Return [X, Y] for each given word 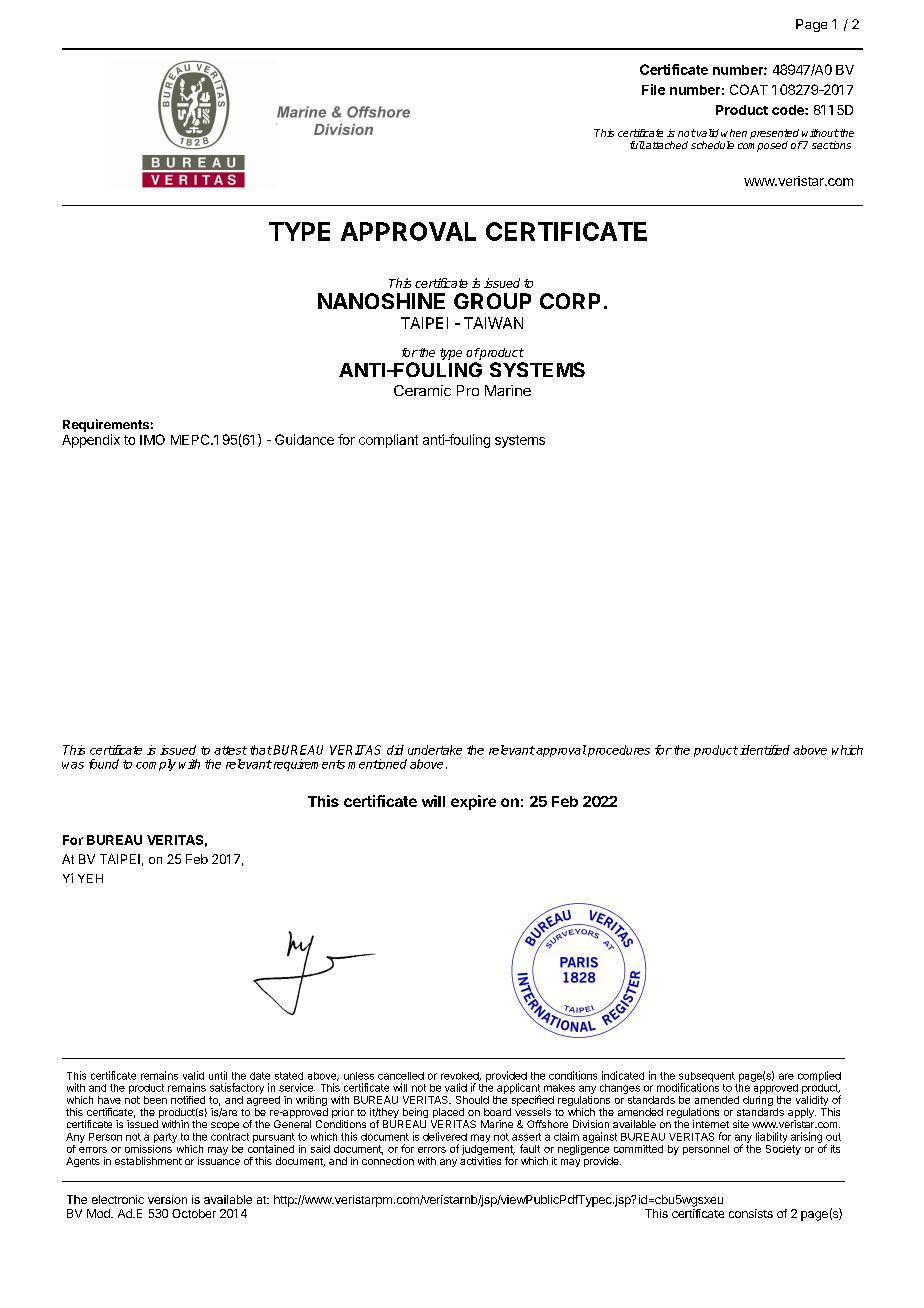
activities [480, 1161]
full [637, 145]
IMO [152, 439]
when [734, 133]
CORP [570, 301]
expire [473, 802]
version [167, 1199]
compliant [388, 441]
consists [751, 1213]
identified [765, 750]
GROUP [492, 301]
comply [156, 765]
